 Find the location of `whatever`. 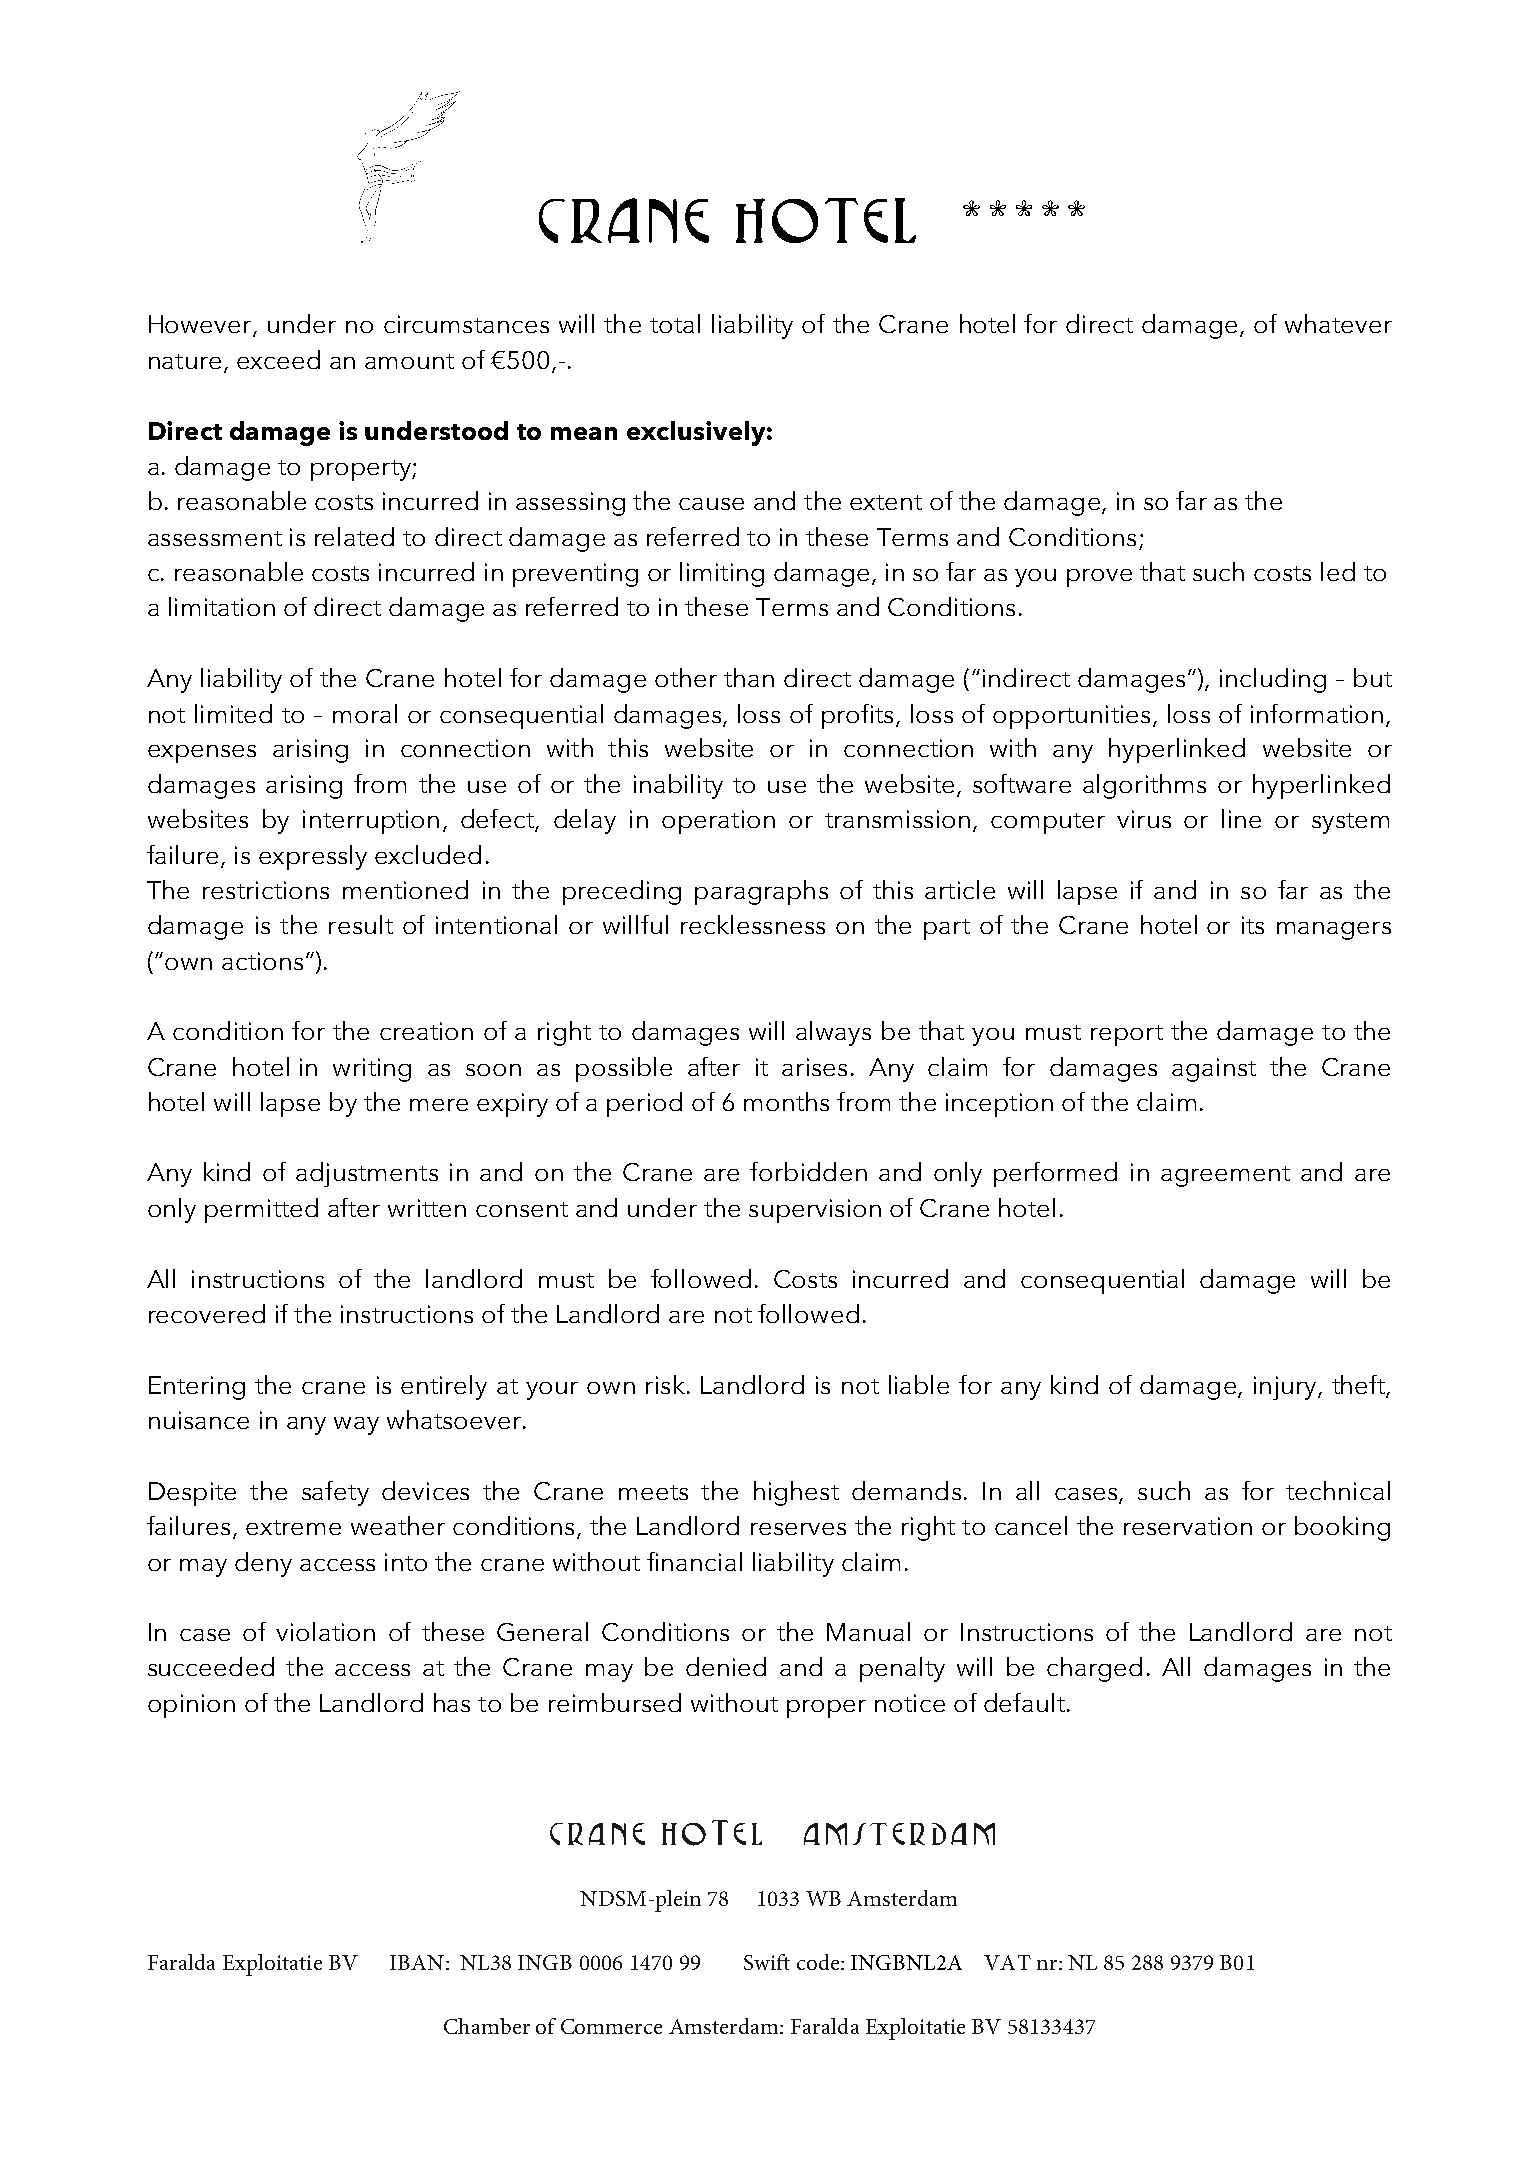

whatever is located at coordinates (1338, 323).
